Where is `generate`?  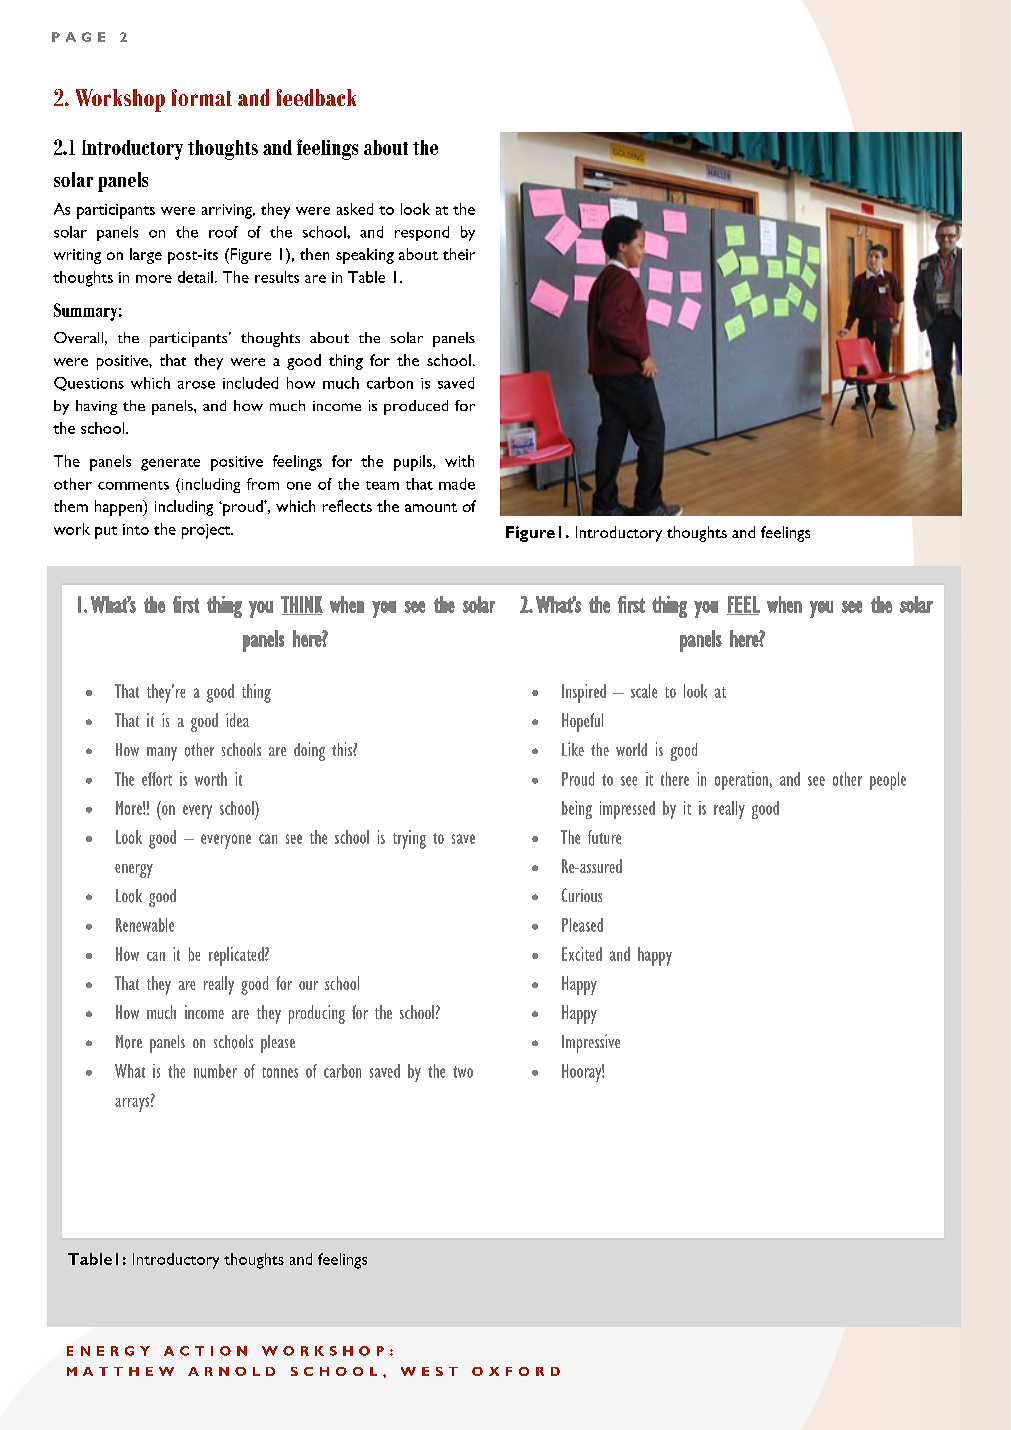 generate is located at coordinates (170, 464).
